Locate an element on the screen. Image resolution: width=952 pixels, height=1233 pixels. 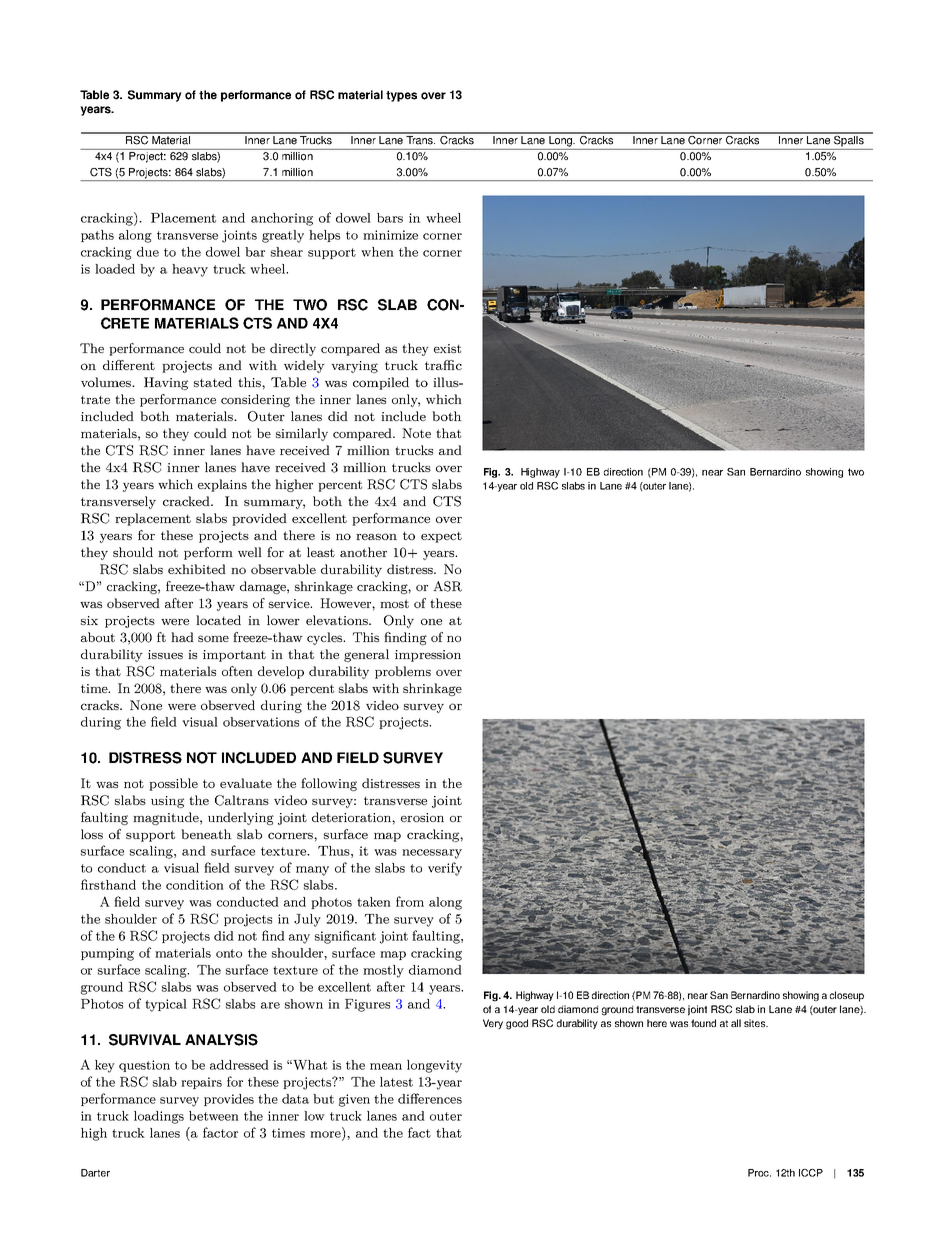
exist is located at coordinates (447, 348).
